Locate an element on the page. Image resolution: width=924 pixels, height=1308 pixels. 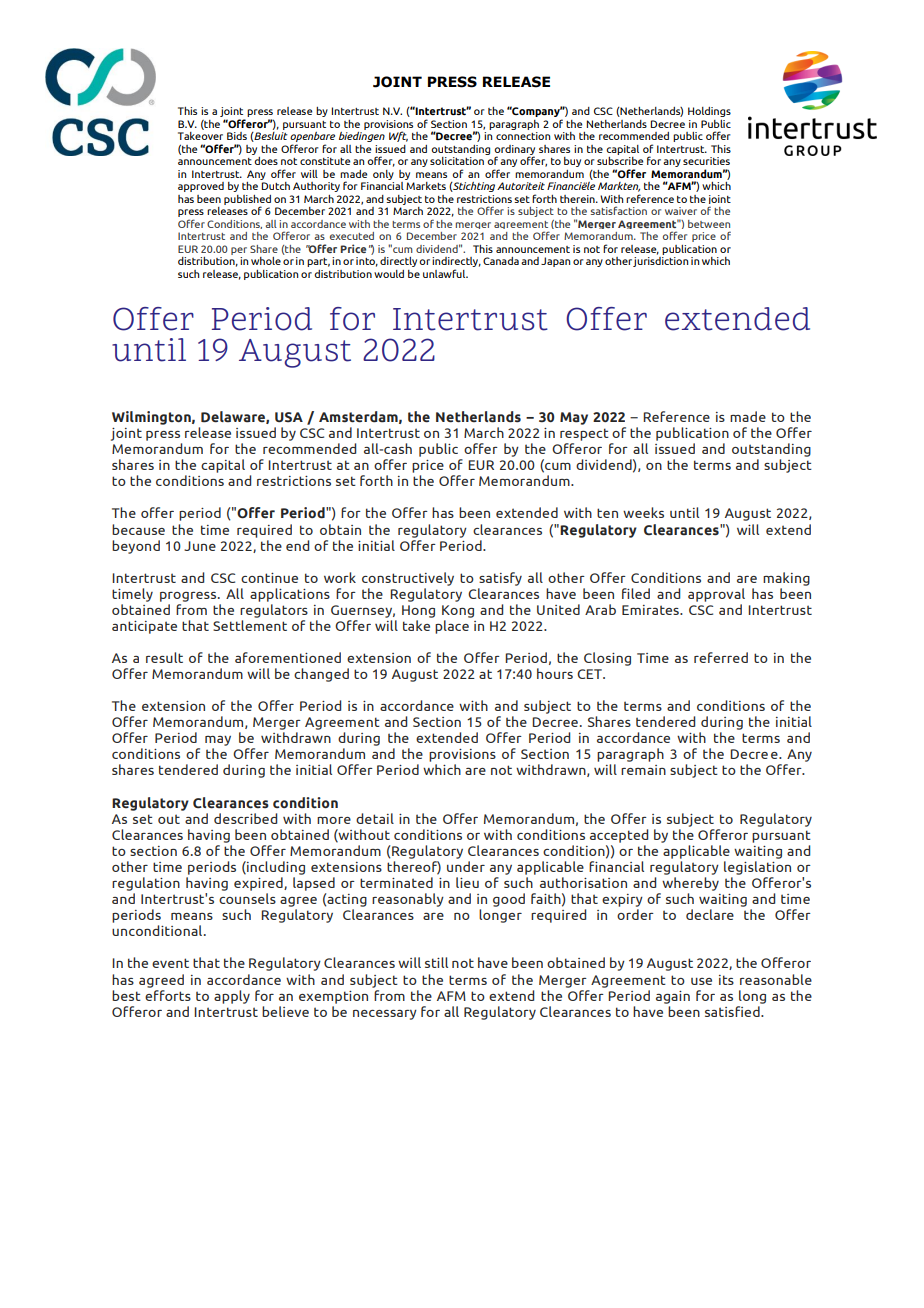
satisfy is located at coordinates (500, 579).
